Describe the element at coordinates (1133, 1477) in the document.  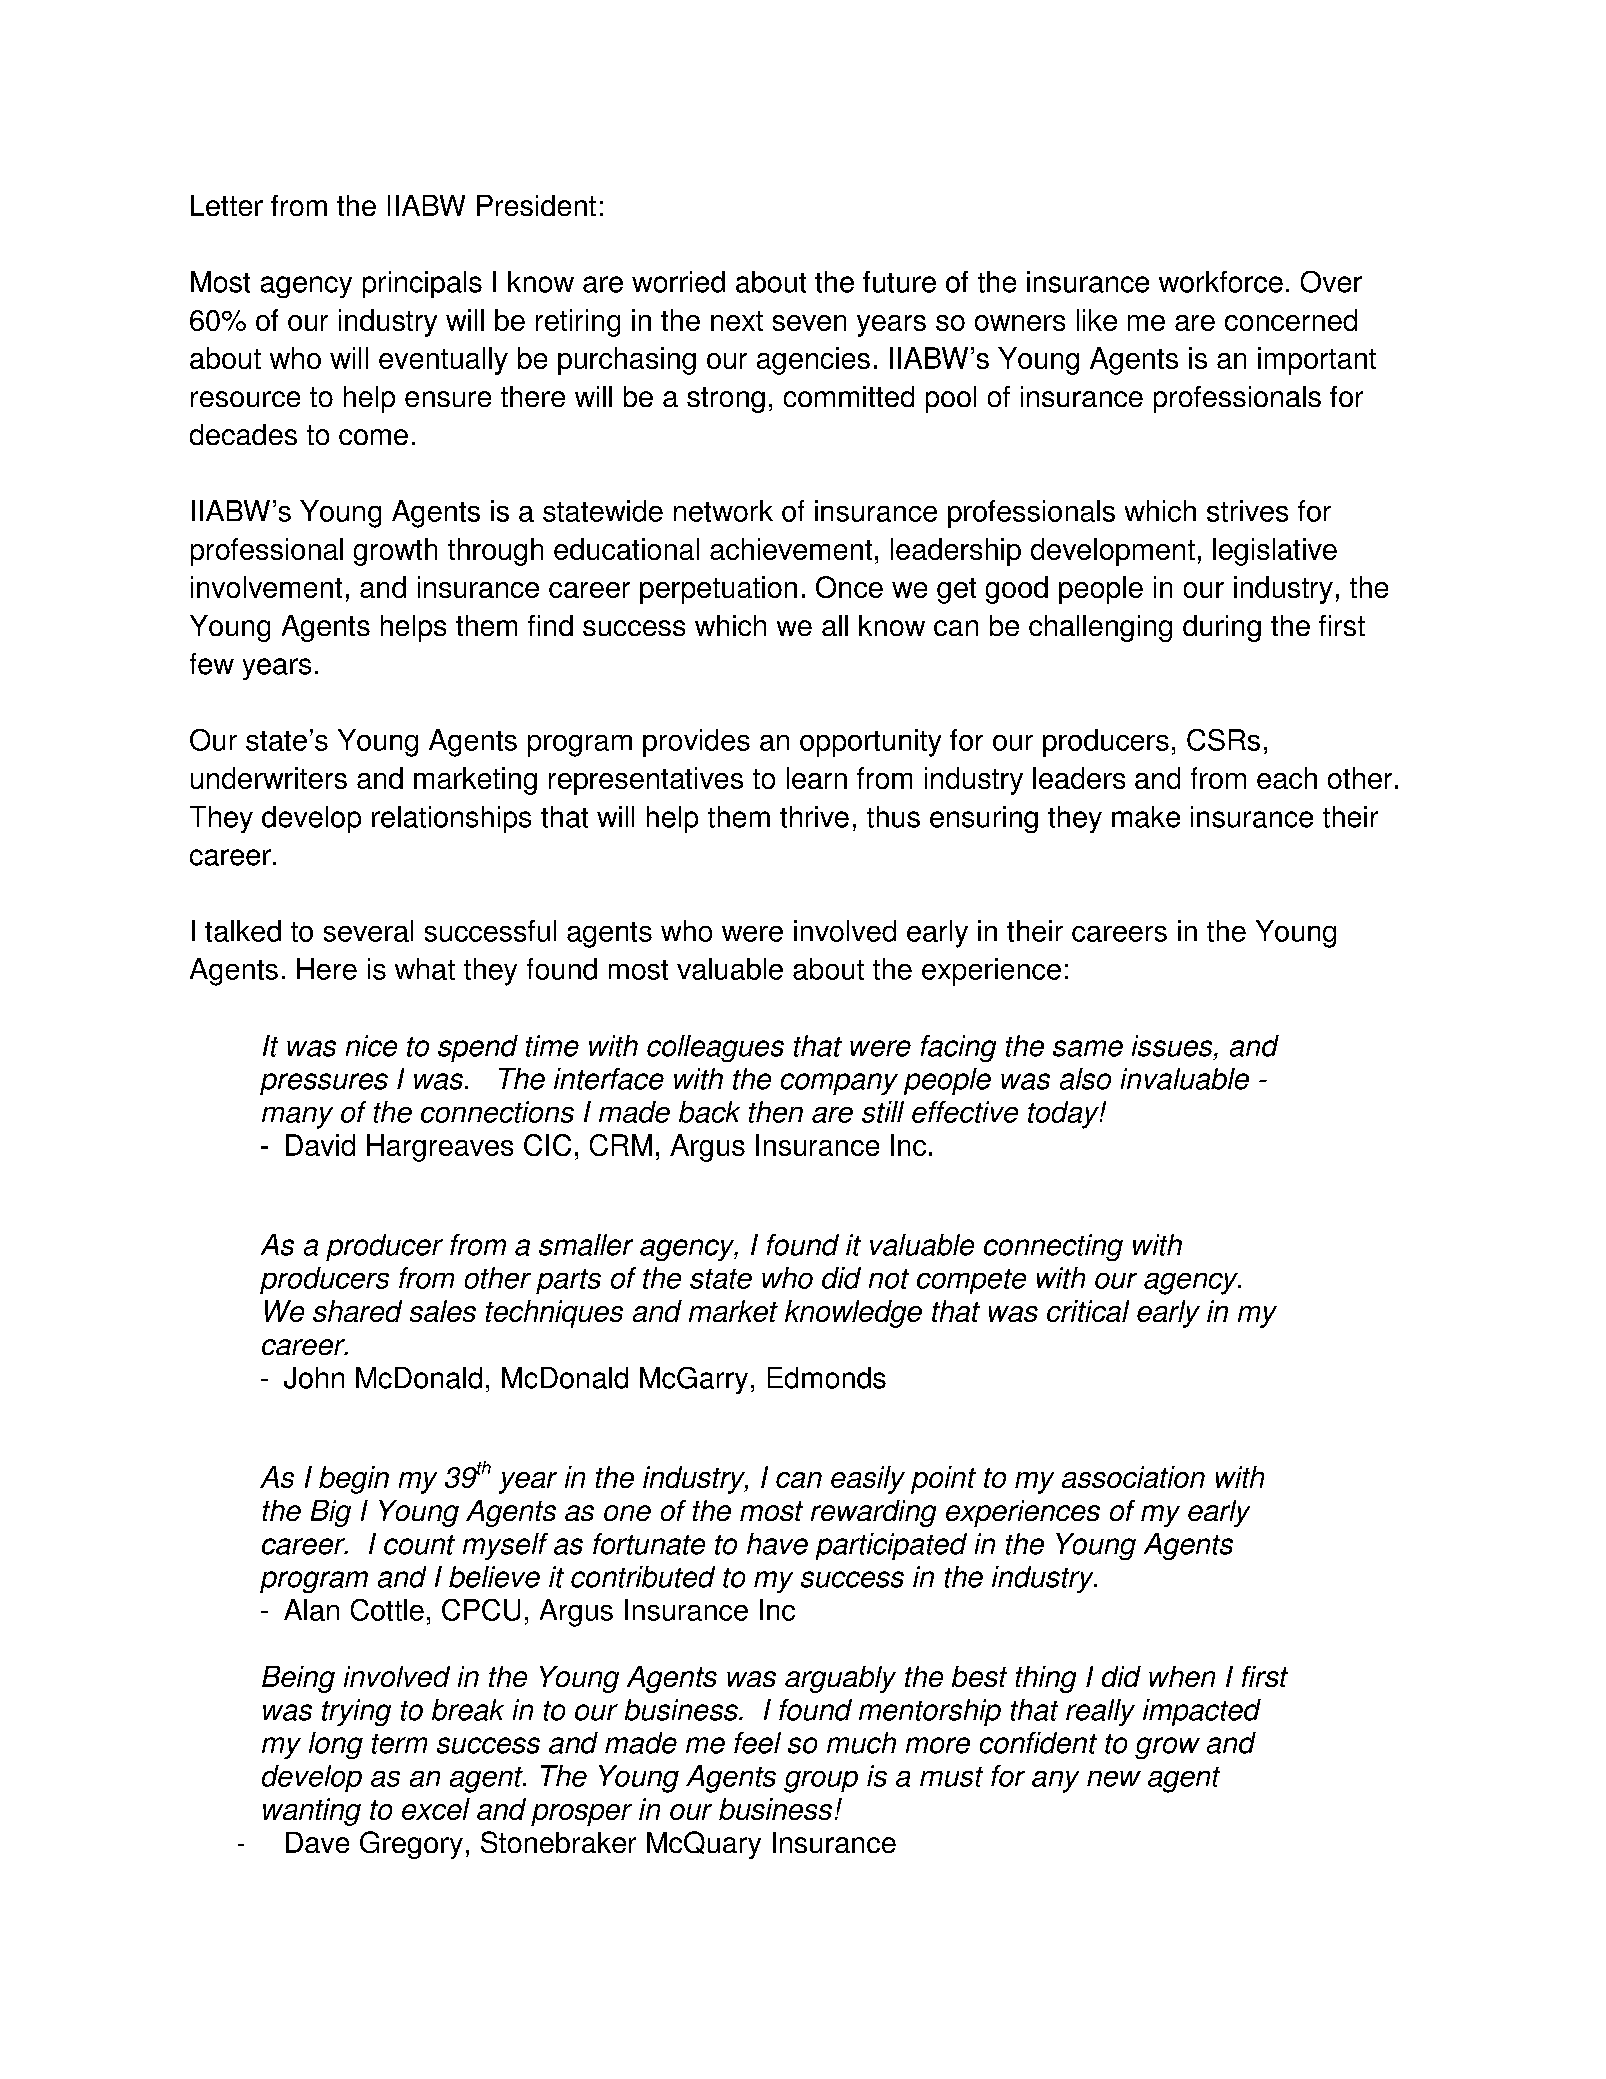
I see `association` at that location.
